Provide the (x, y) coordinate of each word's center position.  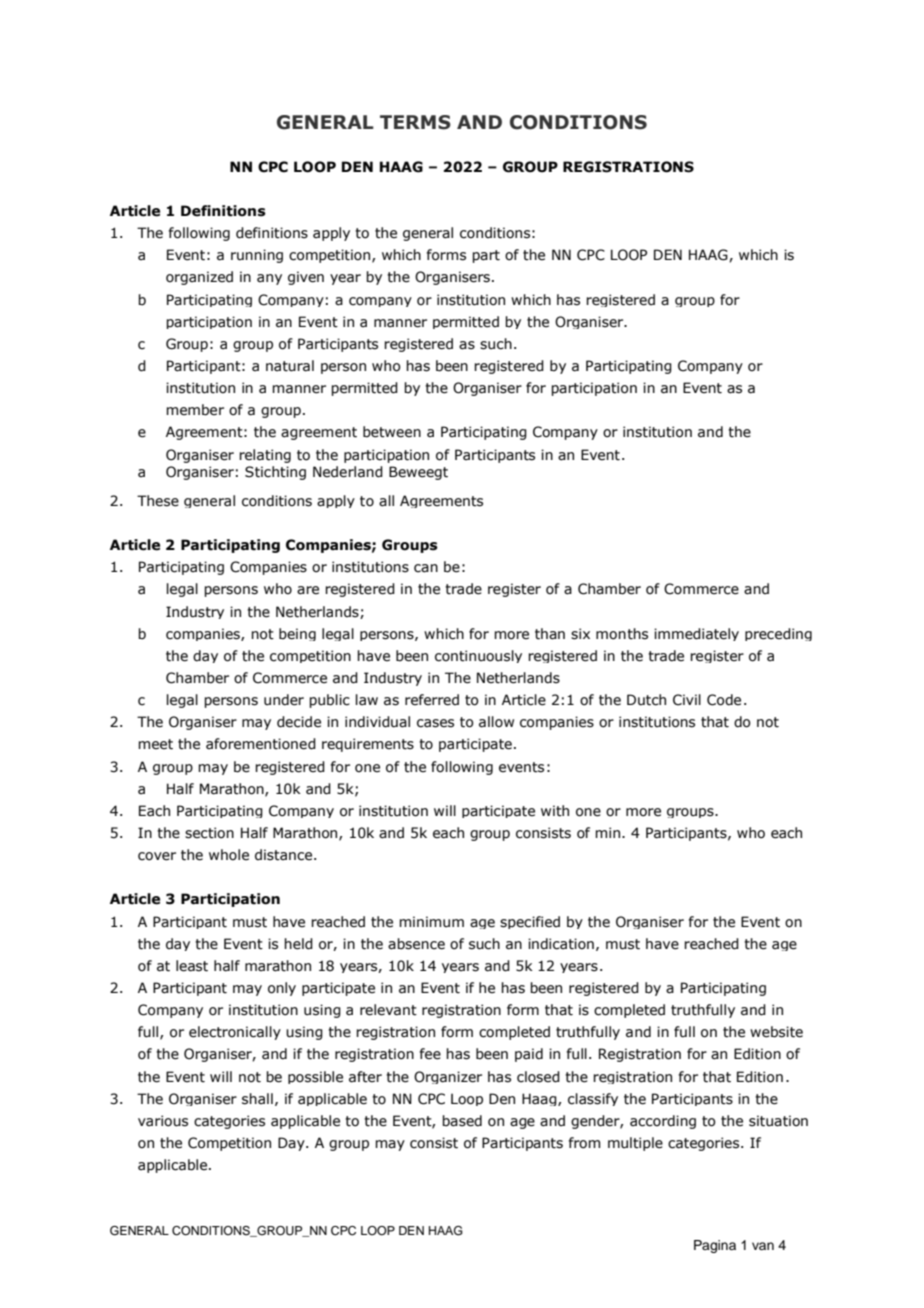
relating (265, 456)
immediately (696, 634)
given (306, 278)
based (462, 1121)
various (163, 1121)
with (555, 811)
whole (229, 855)
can (426, 568)
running (257, 256)
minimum (431, 921)
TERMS (415, 122)
